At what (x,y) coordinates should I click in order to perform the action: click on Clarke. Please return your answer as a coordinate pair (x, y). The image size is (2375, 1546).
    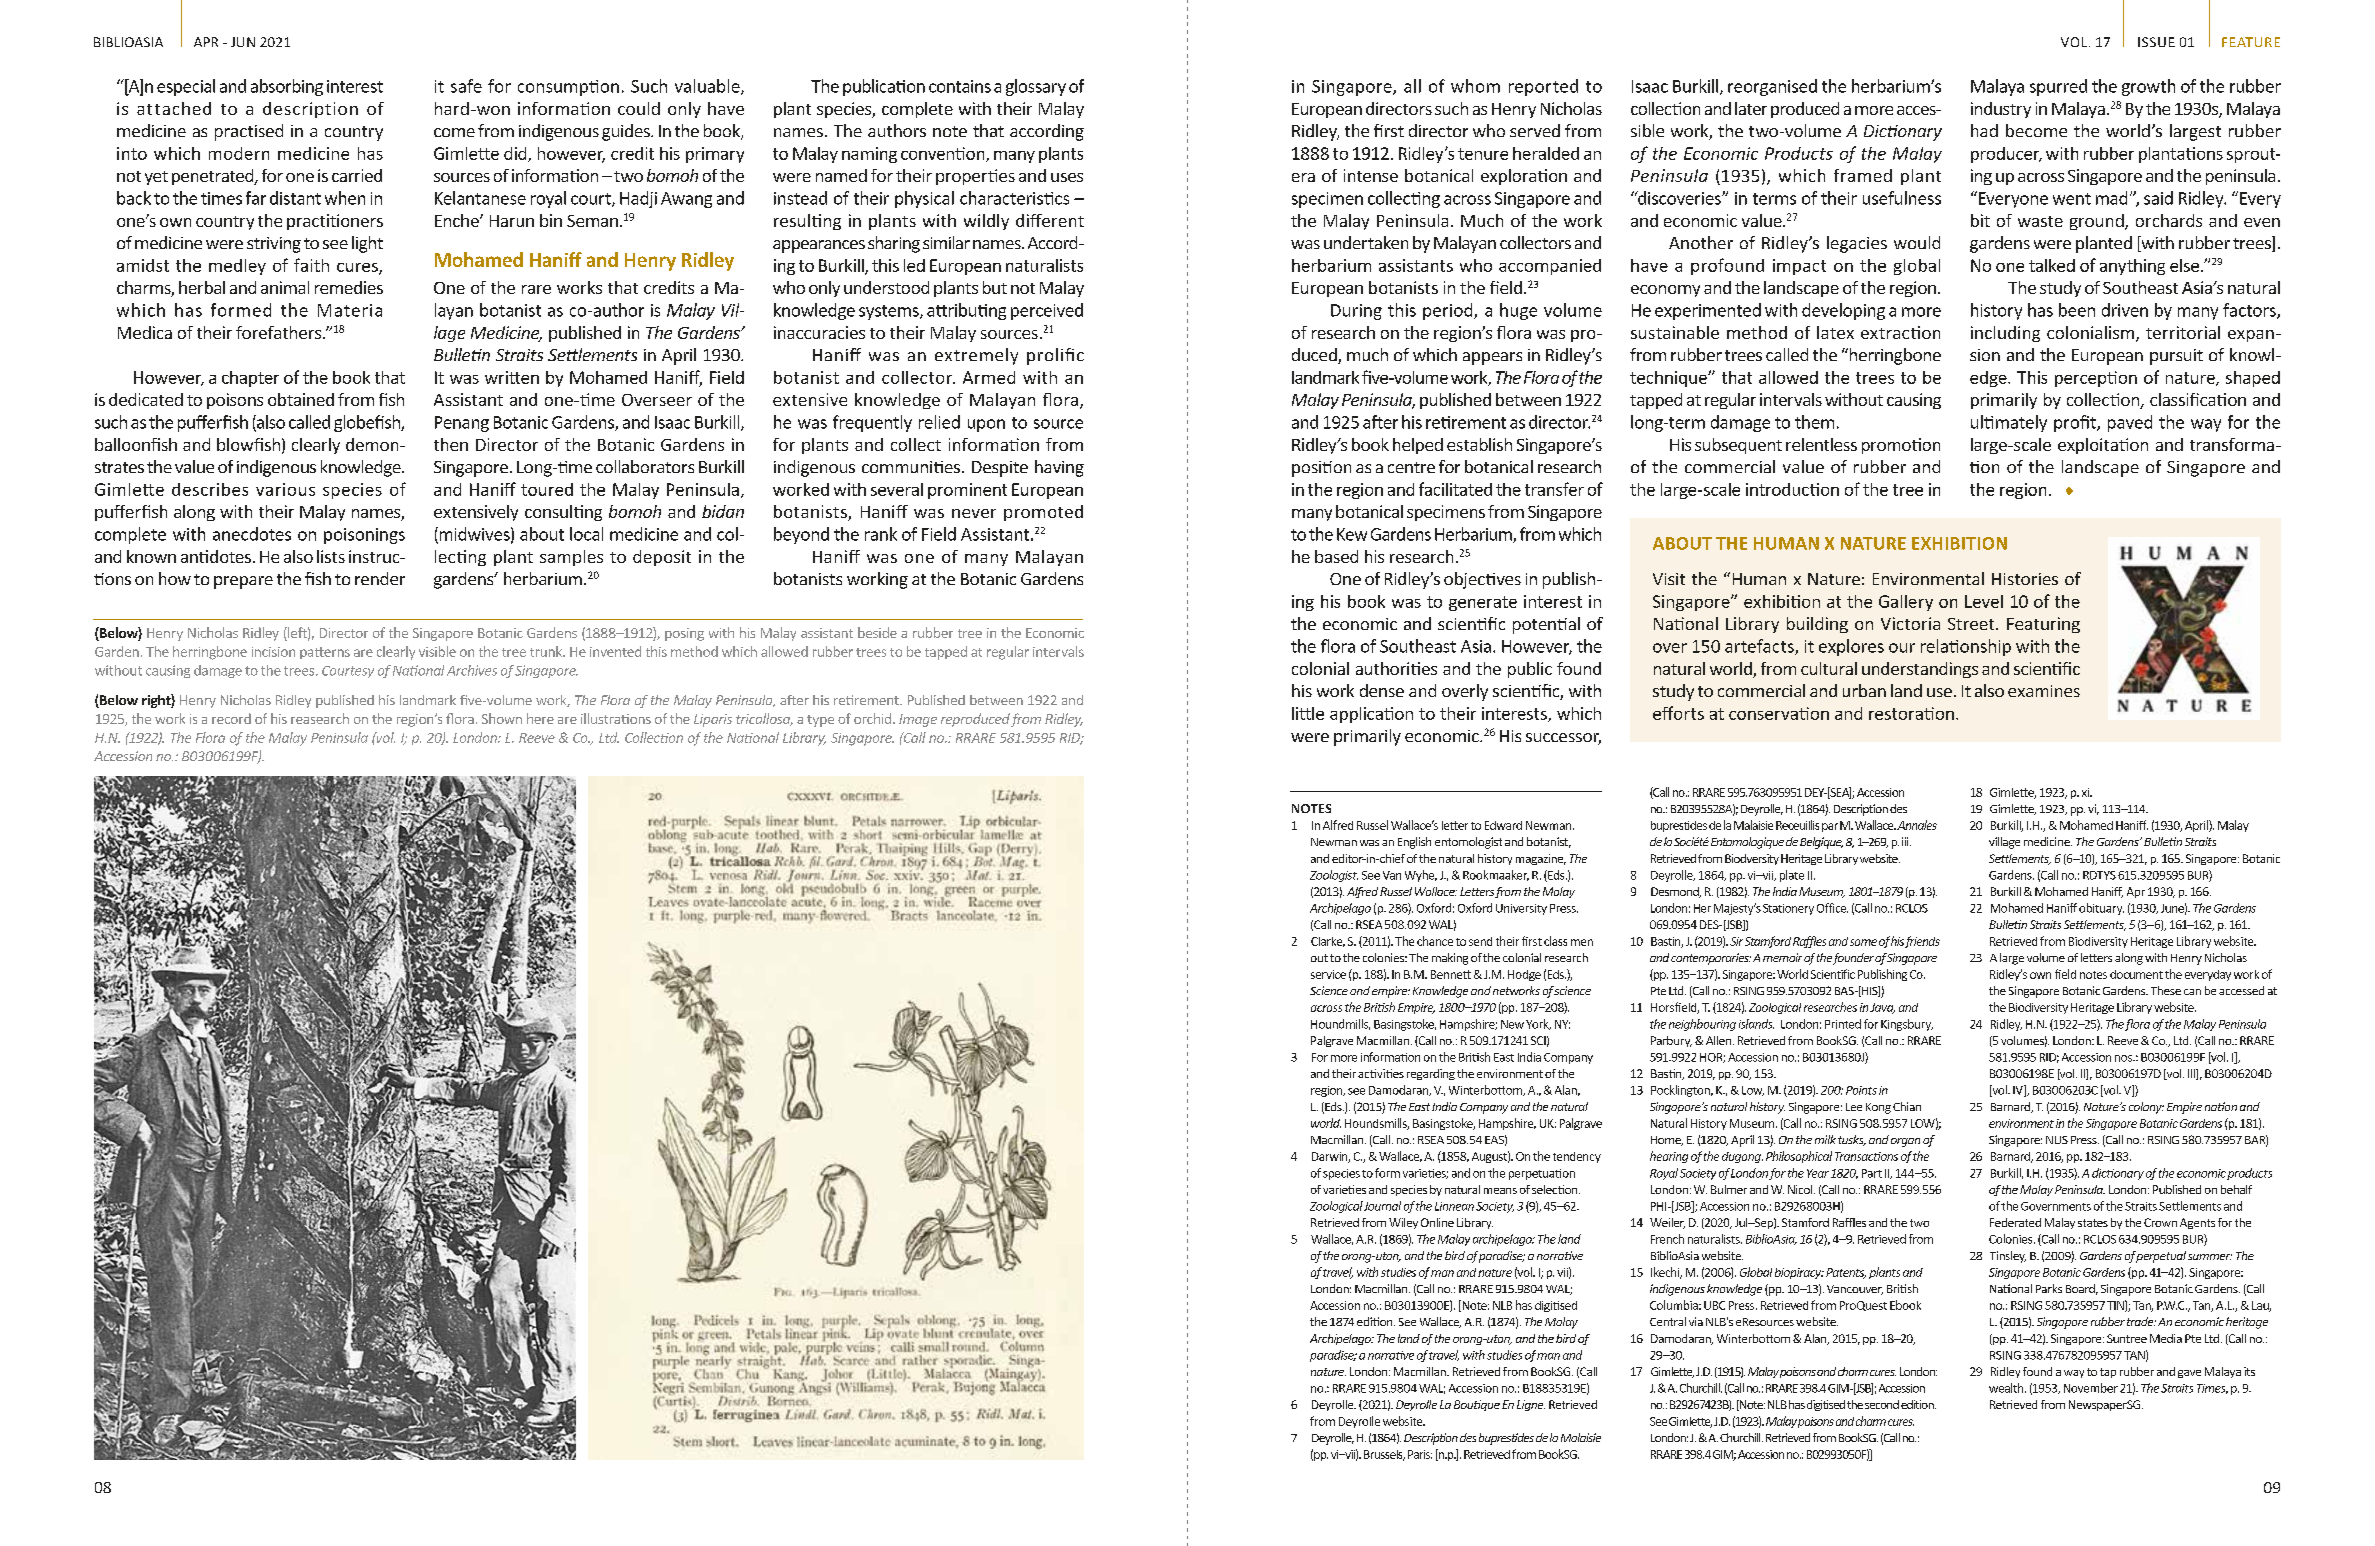
    Looking at the image, I should click on (1328, 942).
